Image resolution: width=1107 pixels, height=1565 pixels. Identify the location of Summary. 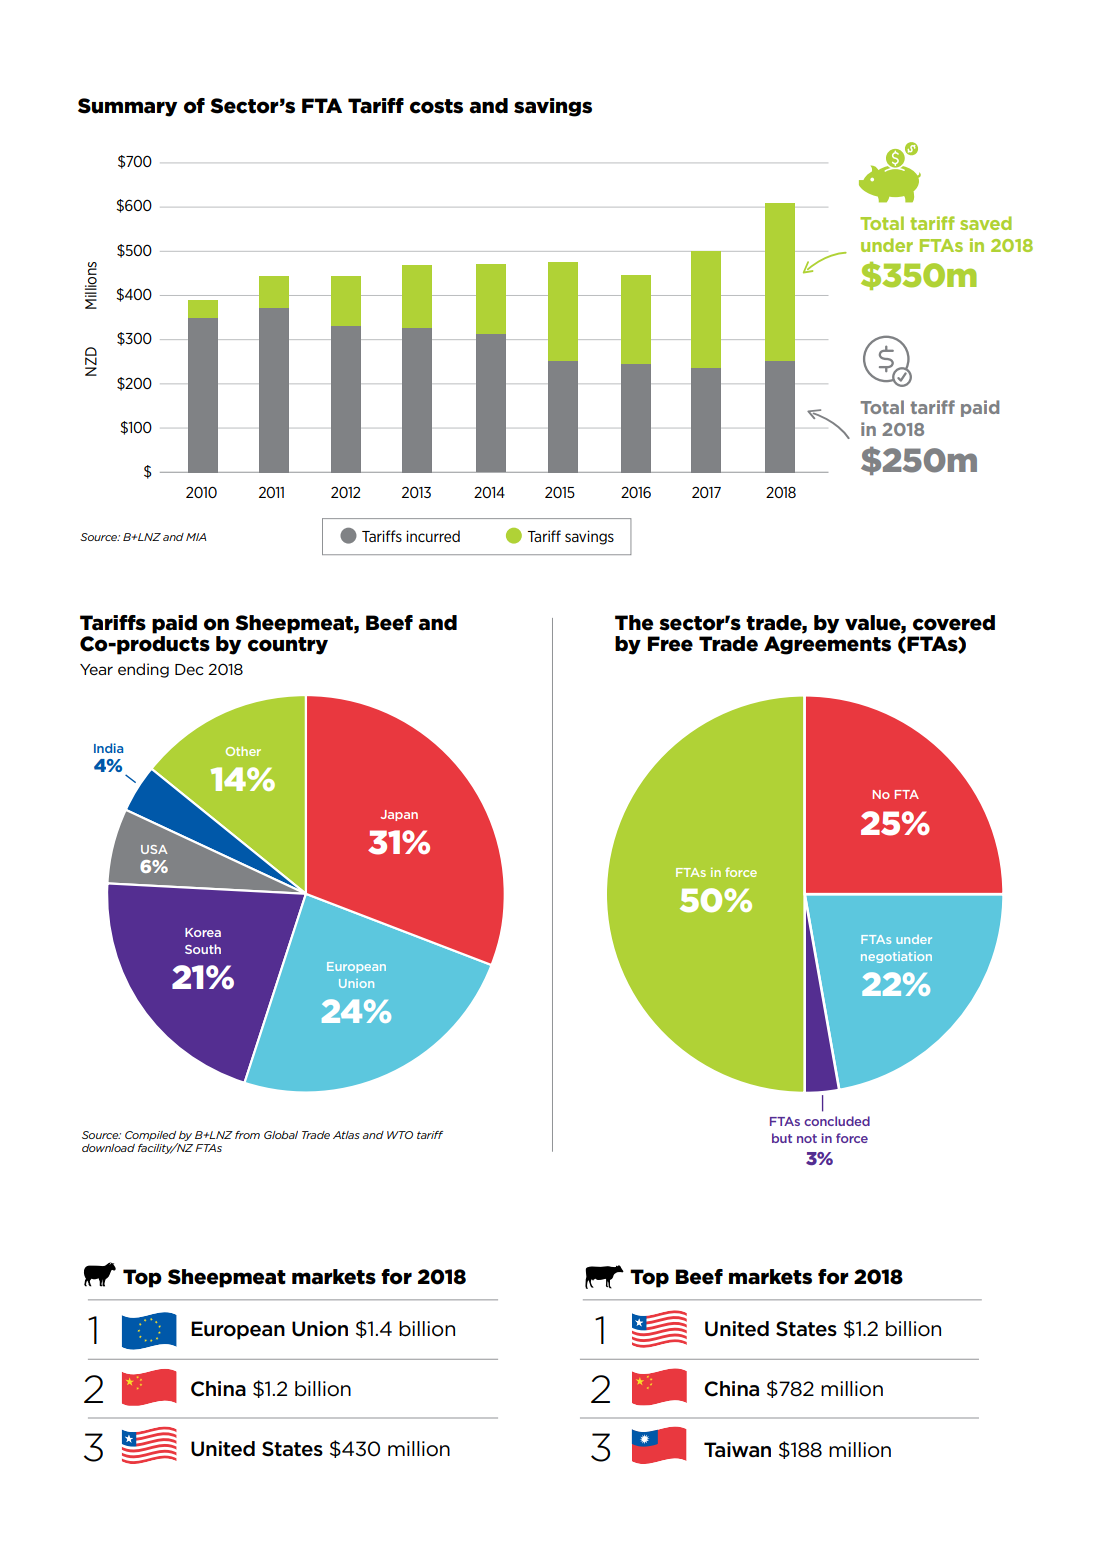
(127, 107).
